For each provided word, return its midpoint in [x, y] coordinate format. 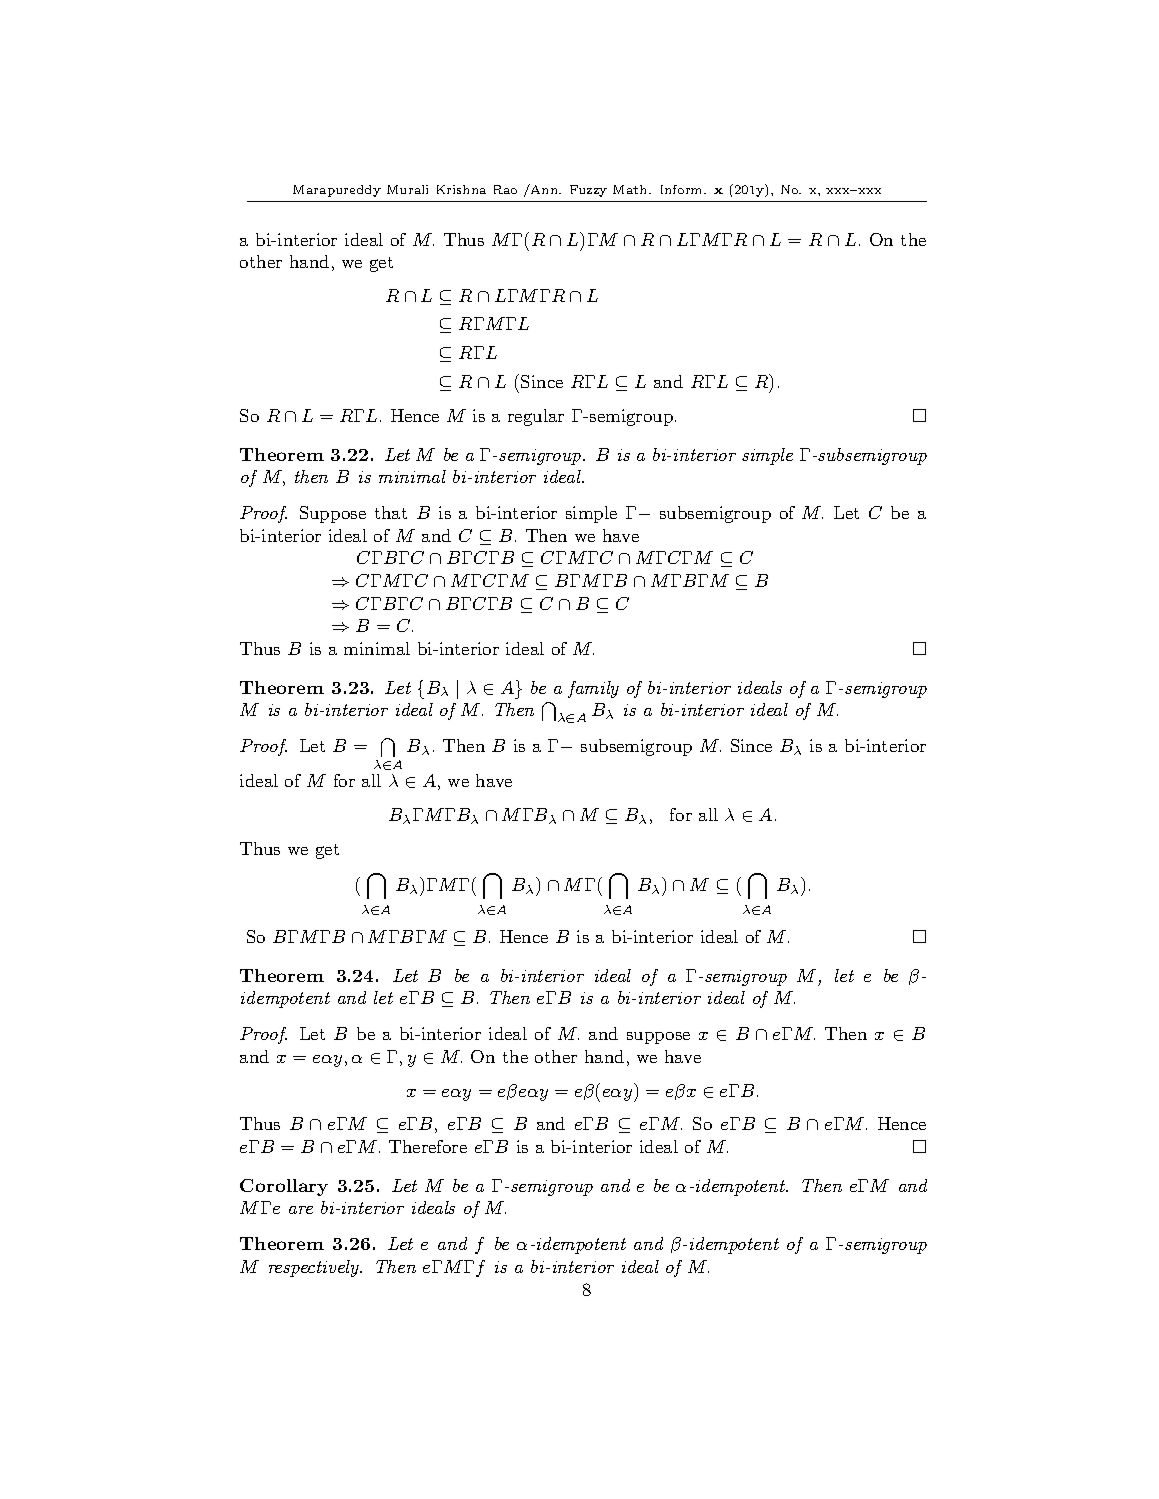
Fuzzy [588, 191]
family [593, 689]
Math [631, 189]
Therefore [428, 1146]
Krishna [461, 189]
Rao [505, 189]
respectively [315, 1268]
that [391, 512]
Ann [544, 189]
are [301, 1210]
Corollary [284, 1187]
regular [536, 417]
